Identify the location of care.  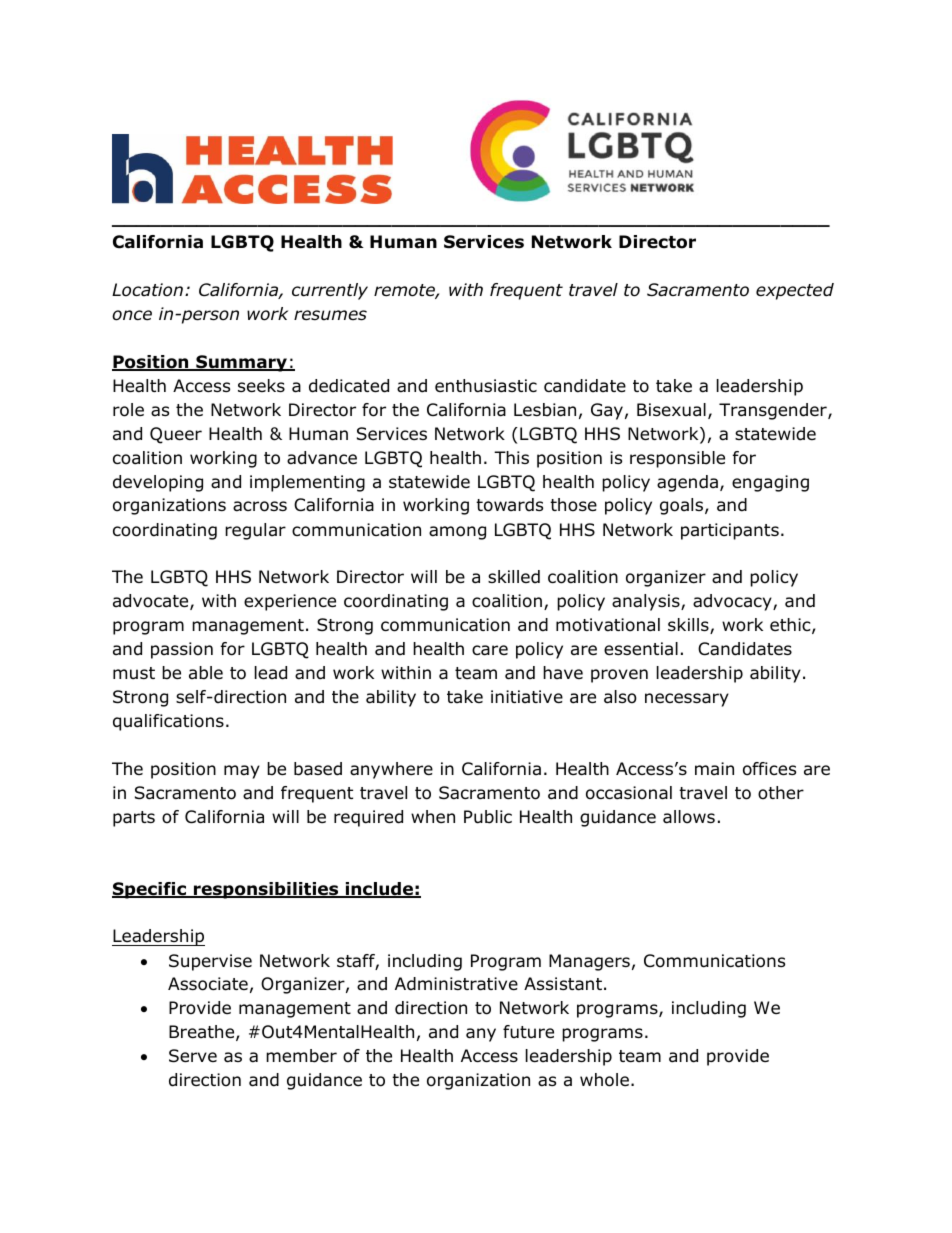
(490, 650).
